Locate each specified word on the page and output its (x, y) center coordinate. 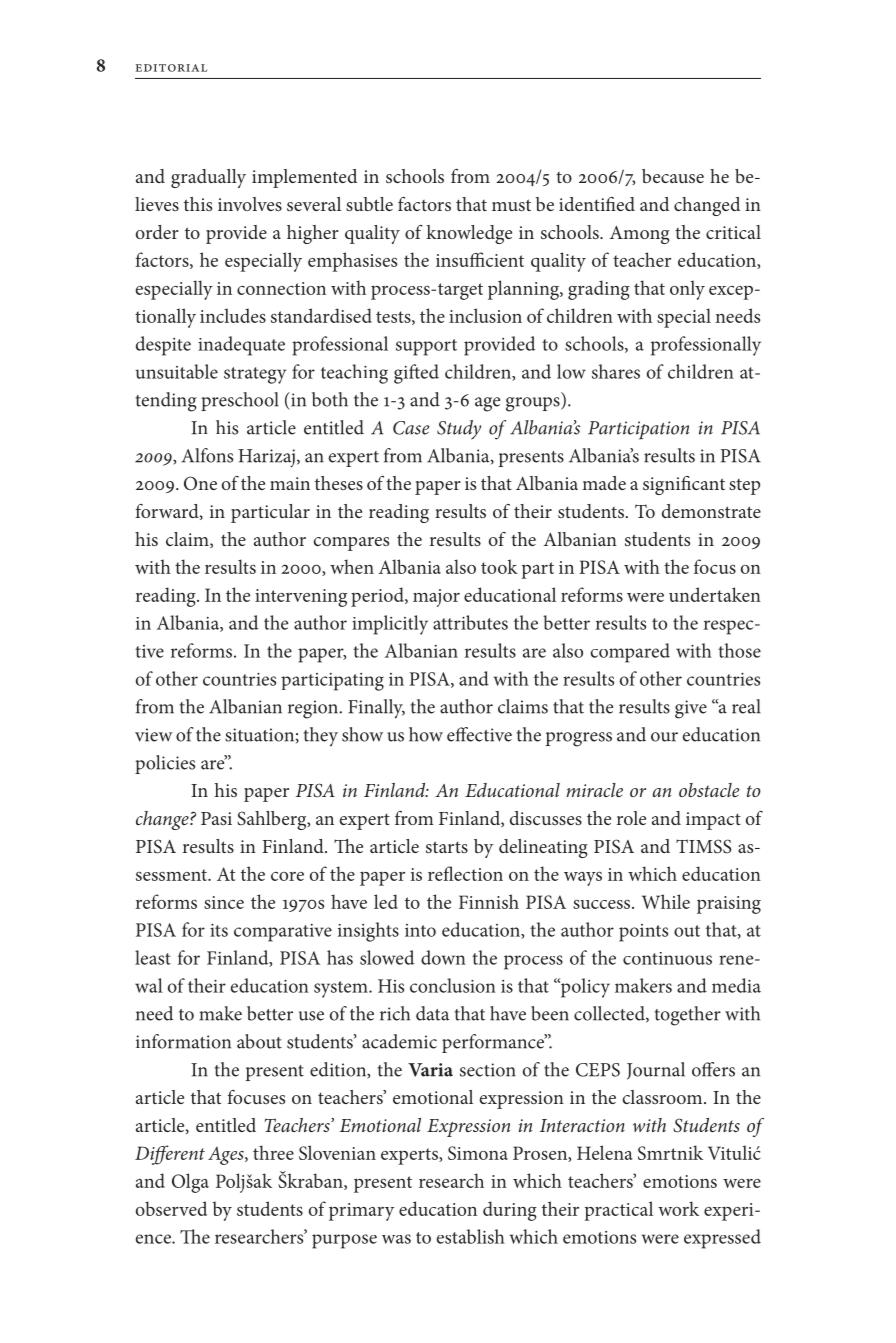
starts (447, 847)
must (511, 205)
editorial (171, 68)
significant (684, 485)
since (224, 902)
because (673, 176)
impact (713, 821)
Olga (190, 1183)
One (200, 483)
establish (470, 1236)
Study (459, 430)
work (678, 1208)
